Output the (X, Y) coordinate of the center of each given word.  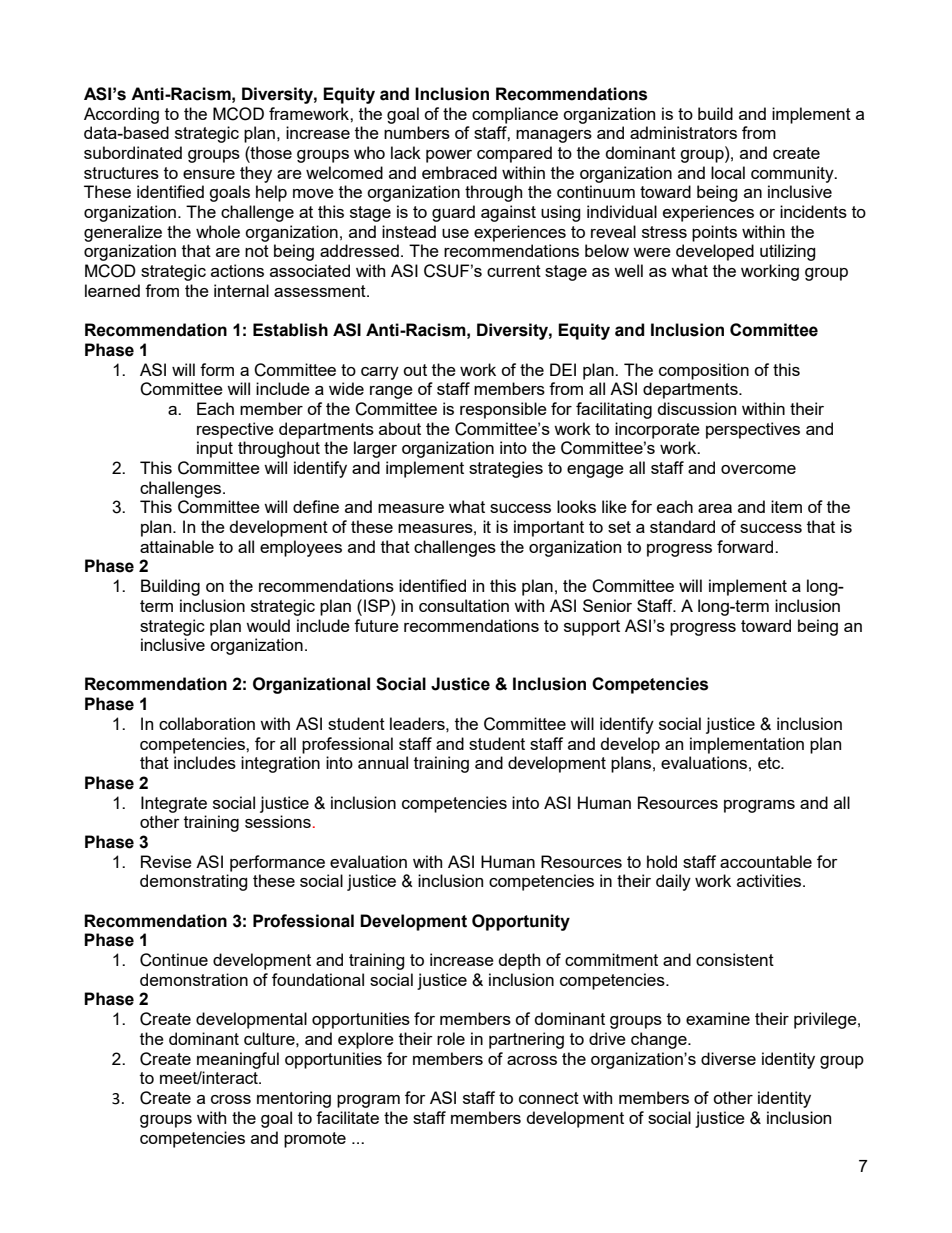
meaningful (238, 1060)
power (449, 156)
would (268, 625)
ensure (209, 174)
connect (549, 1098)
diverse (728, 1058)
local (728, 172)
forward (746, 546)
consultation (464, 605)
